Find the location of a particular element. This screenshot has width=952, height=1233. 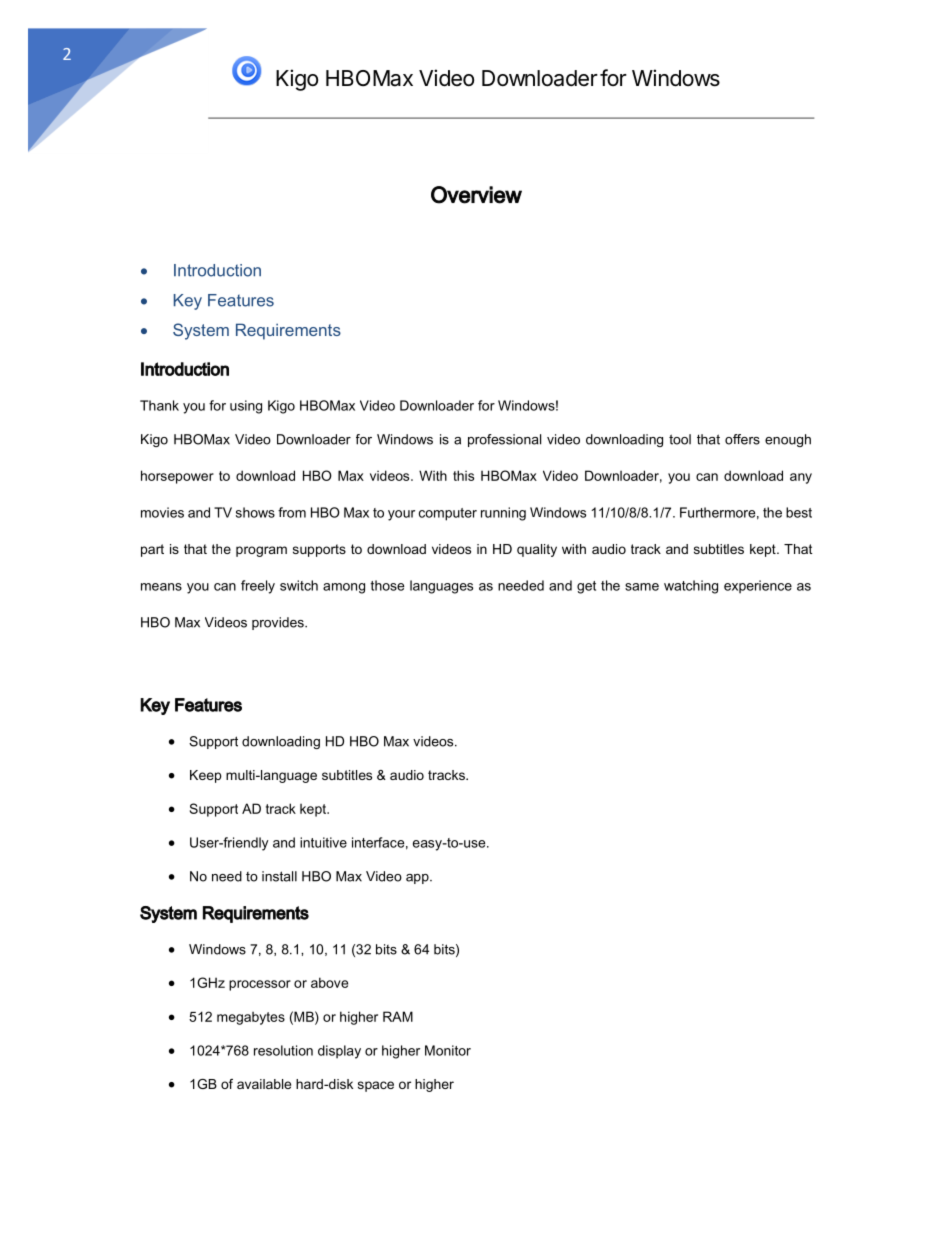

available is located at coordinates (264, 1084).
